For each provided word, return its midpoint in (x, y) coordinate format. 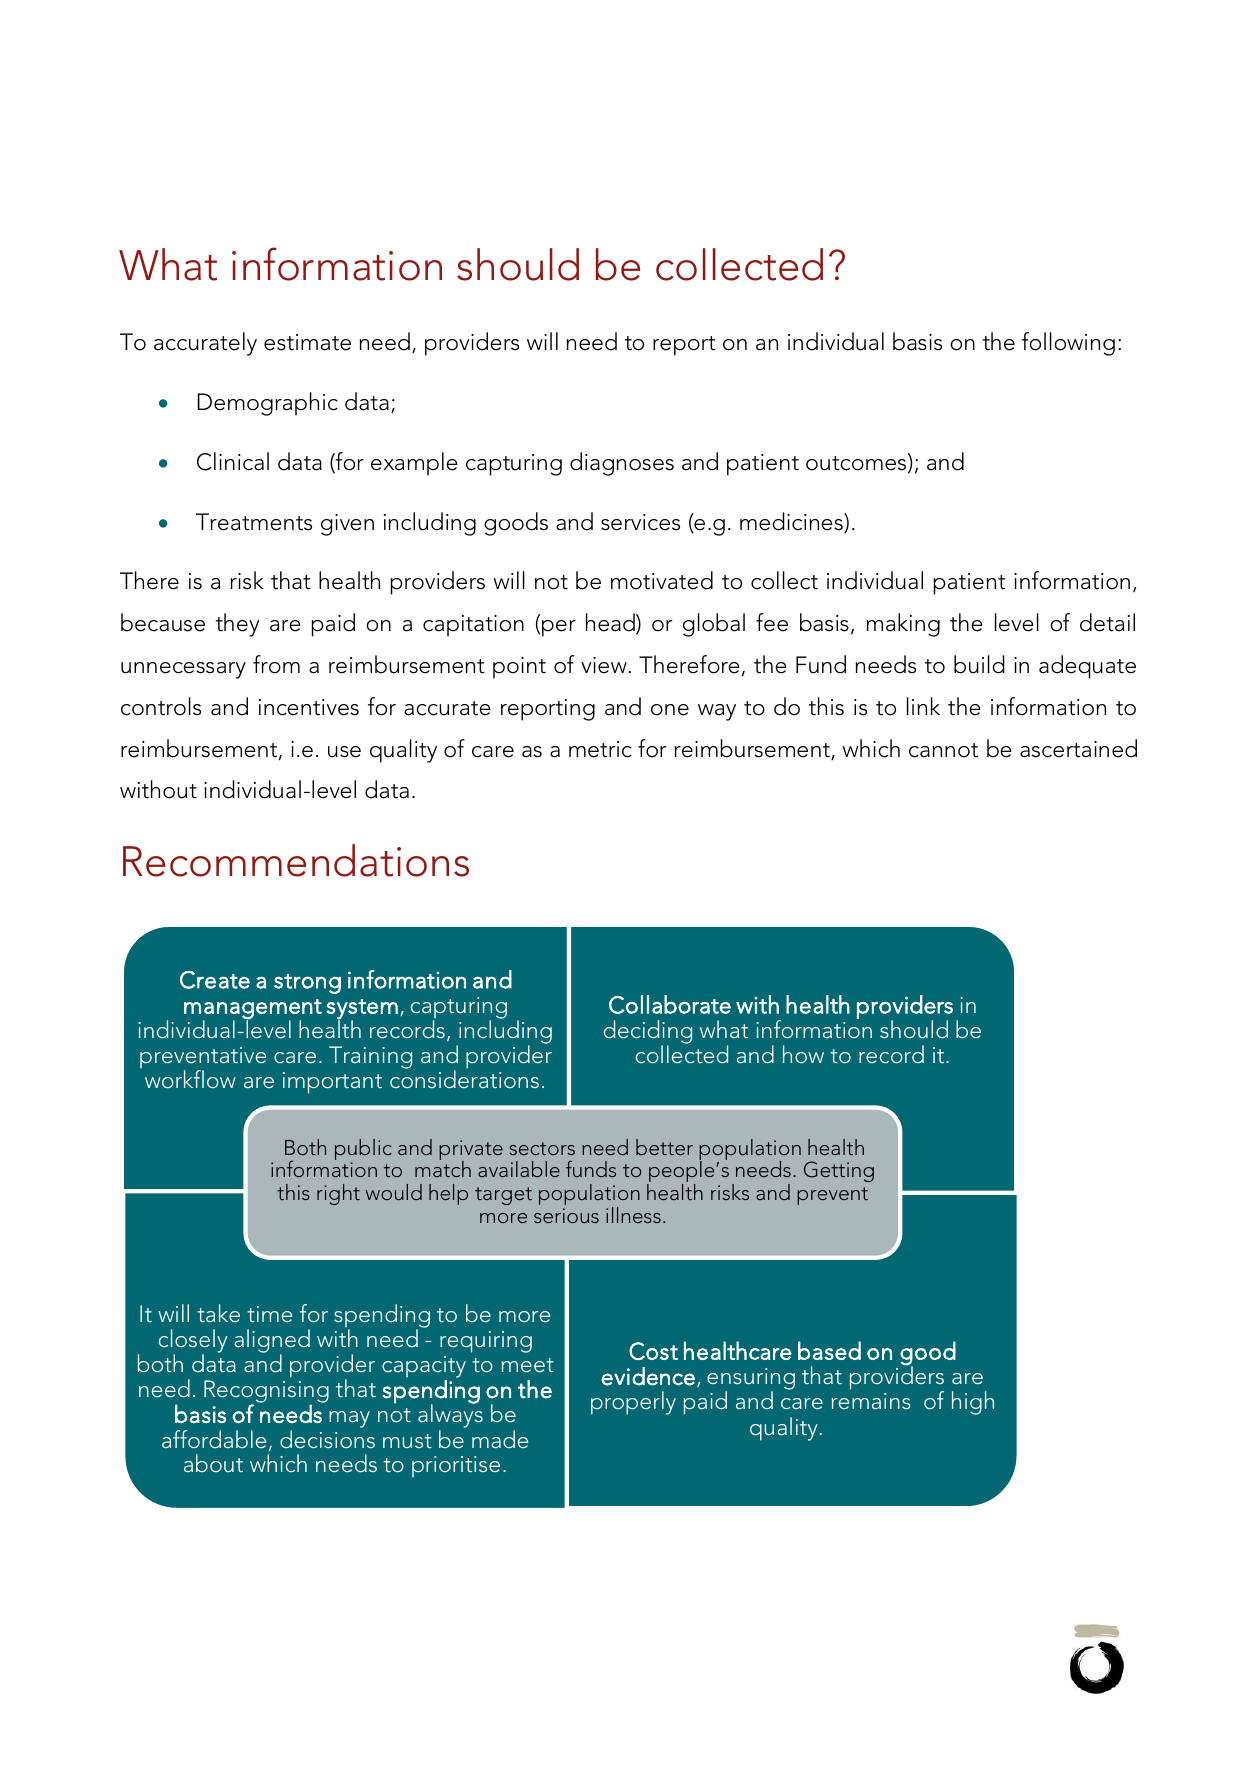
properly (633, 1403)
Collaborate (670, 1004)
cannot (943, 750)
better (664, 1147)
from (276, 664)
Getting (839, 1171)
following (1068, 344)
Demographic (268, 404)
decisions (327, 1439)
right (338, 1194)
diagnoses (622, 464)
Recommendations (296, 860)
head (611, 623)
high (973, 1403)
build (979, 664)
